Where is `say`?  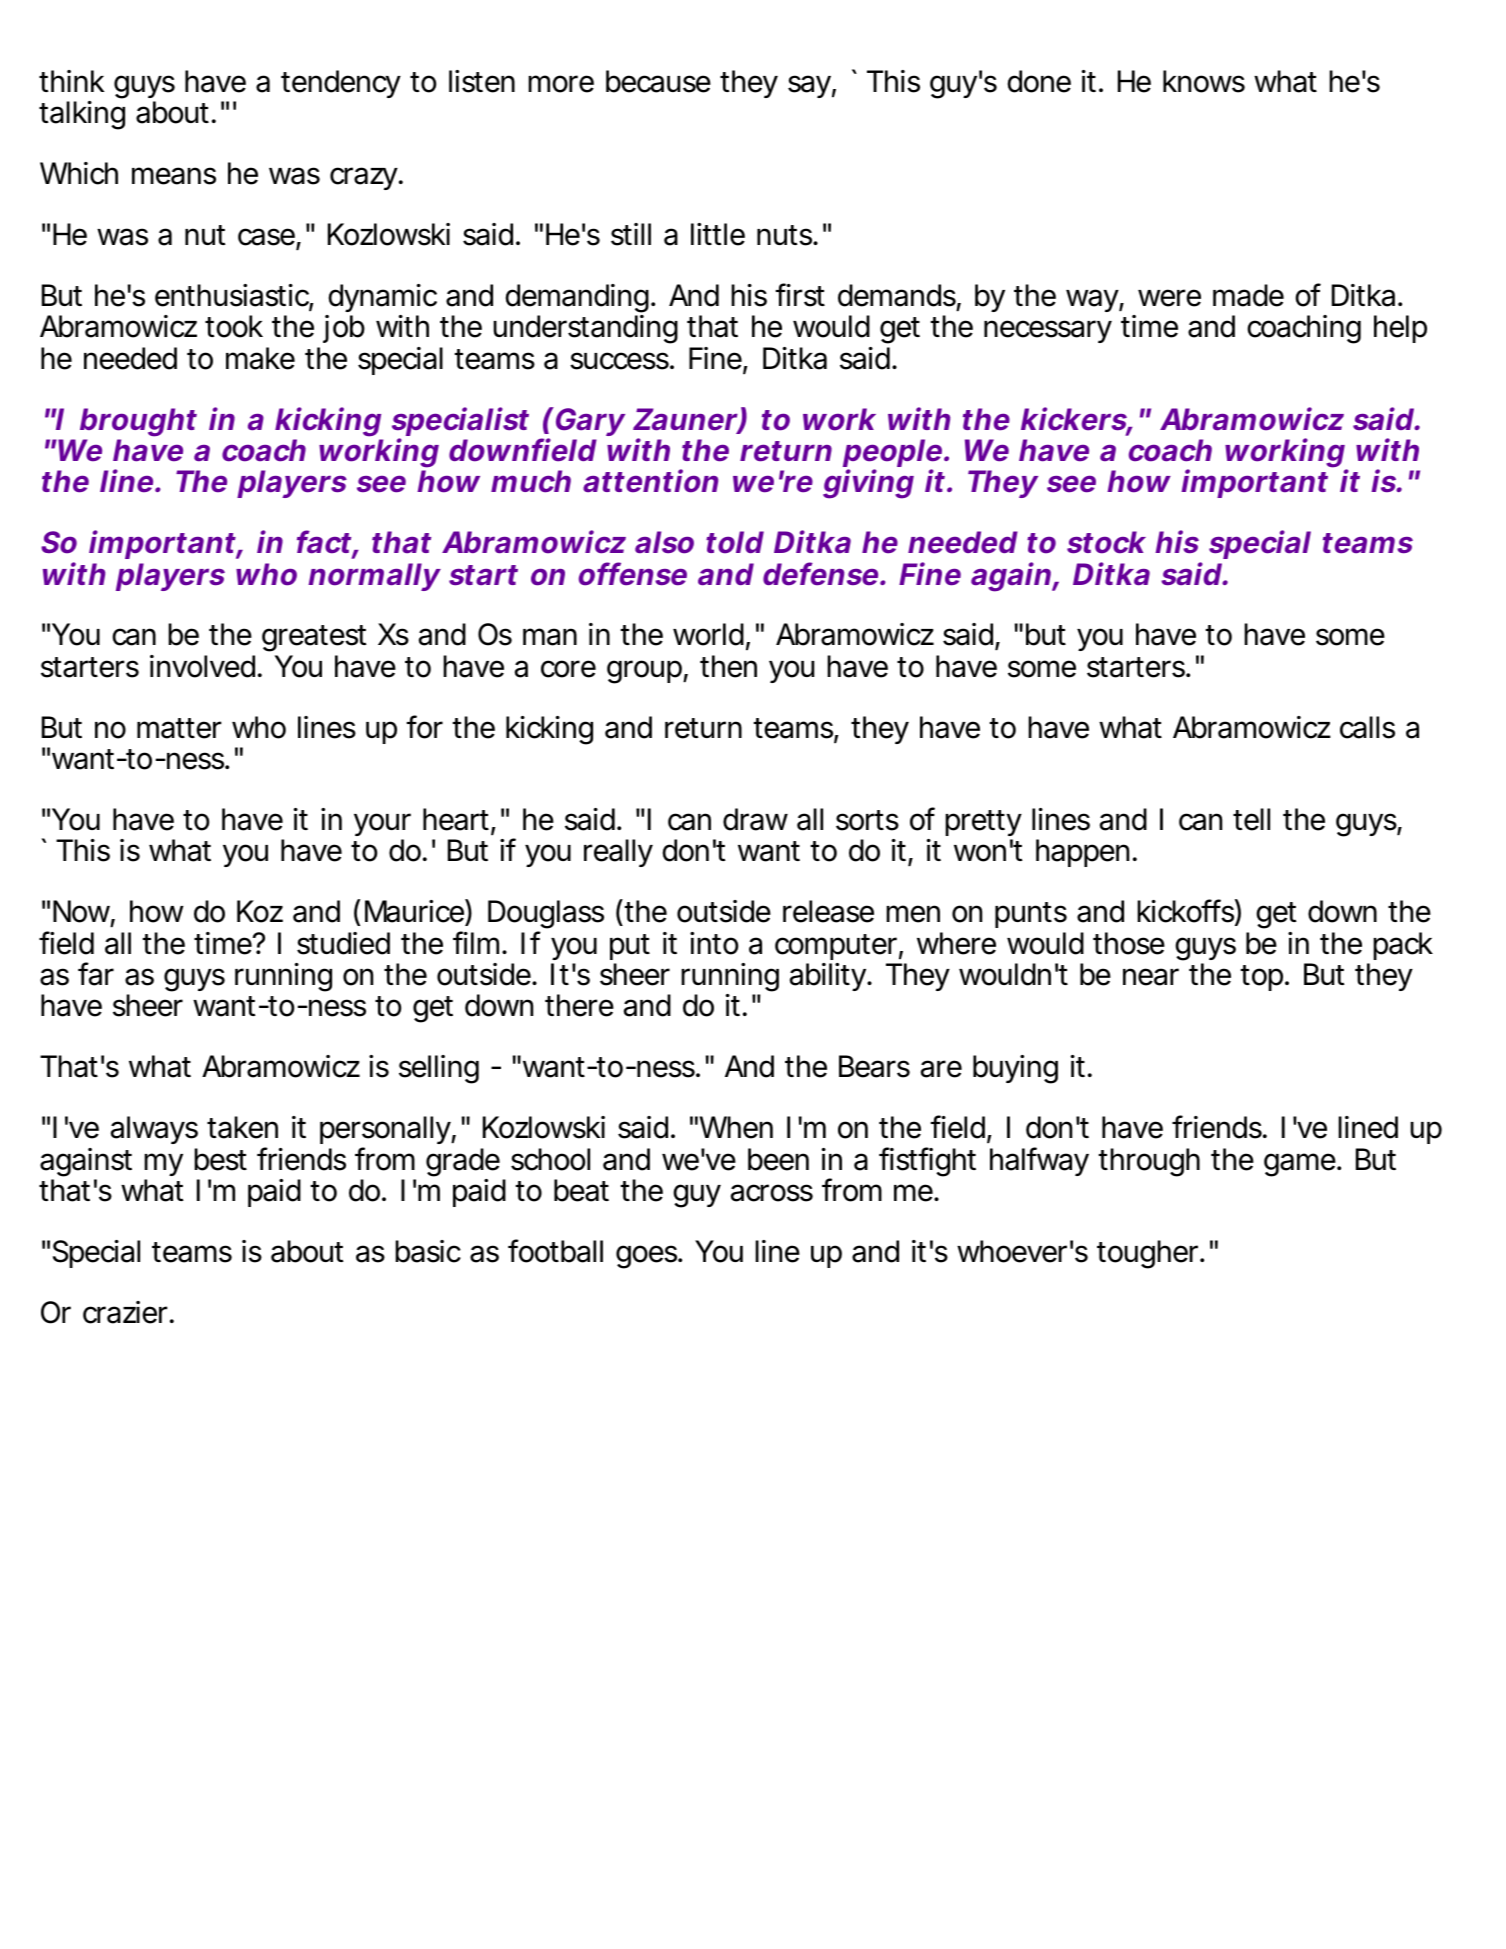 say is located at coordinates (809, 86).
